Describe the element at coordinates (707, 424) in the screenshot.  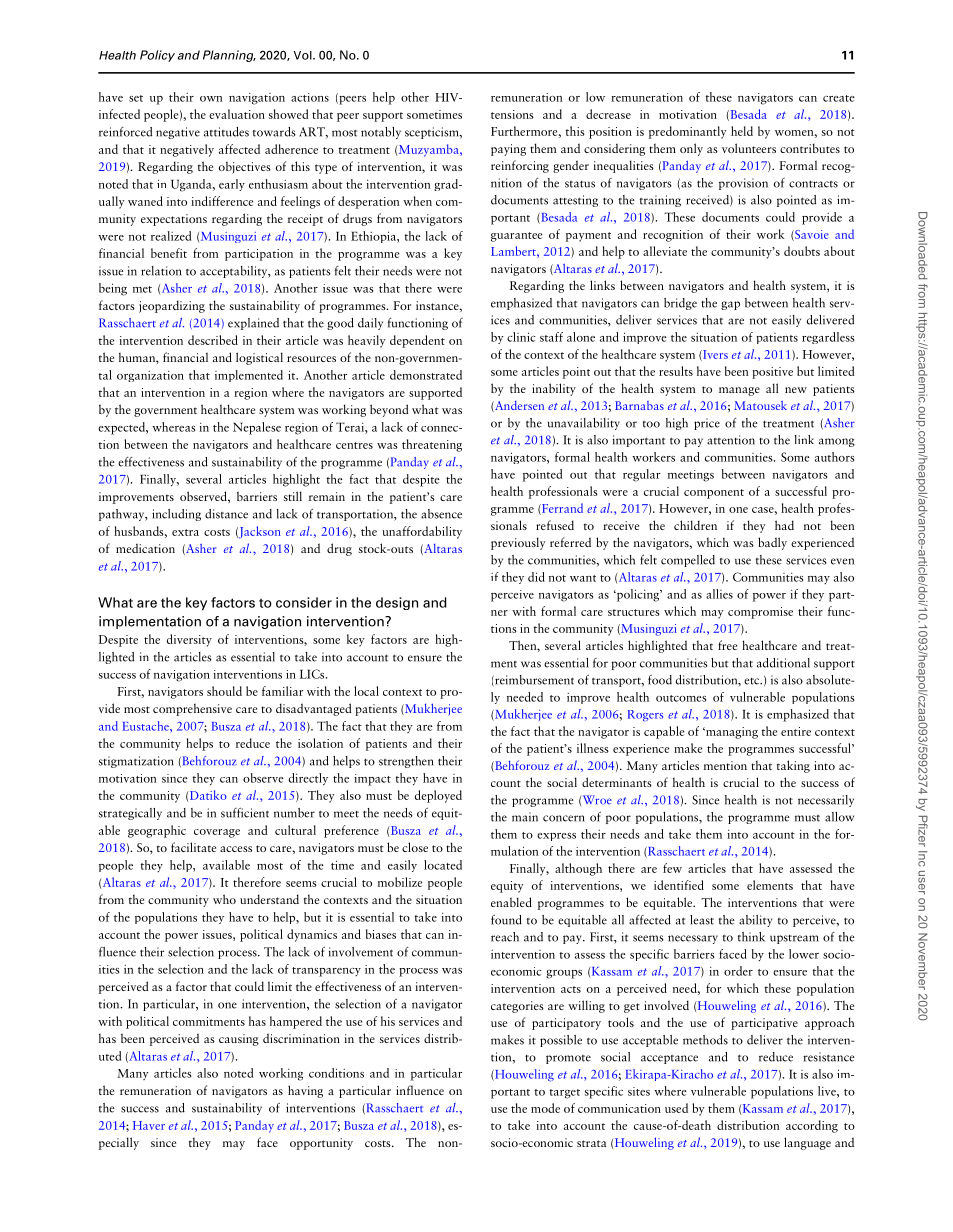
I see `price` at that location.
